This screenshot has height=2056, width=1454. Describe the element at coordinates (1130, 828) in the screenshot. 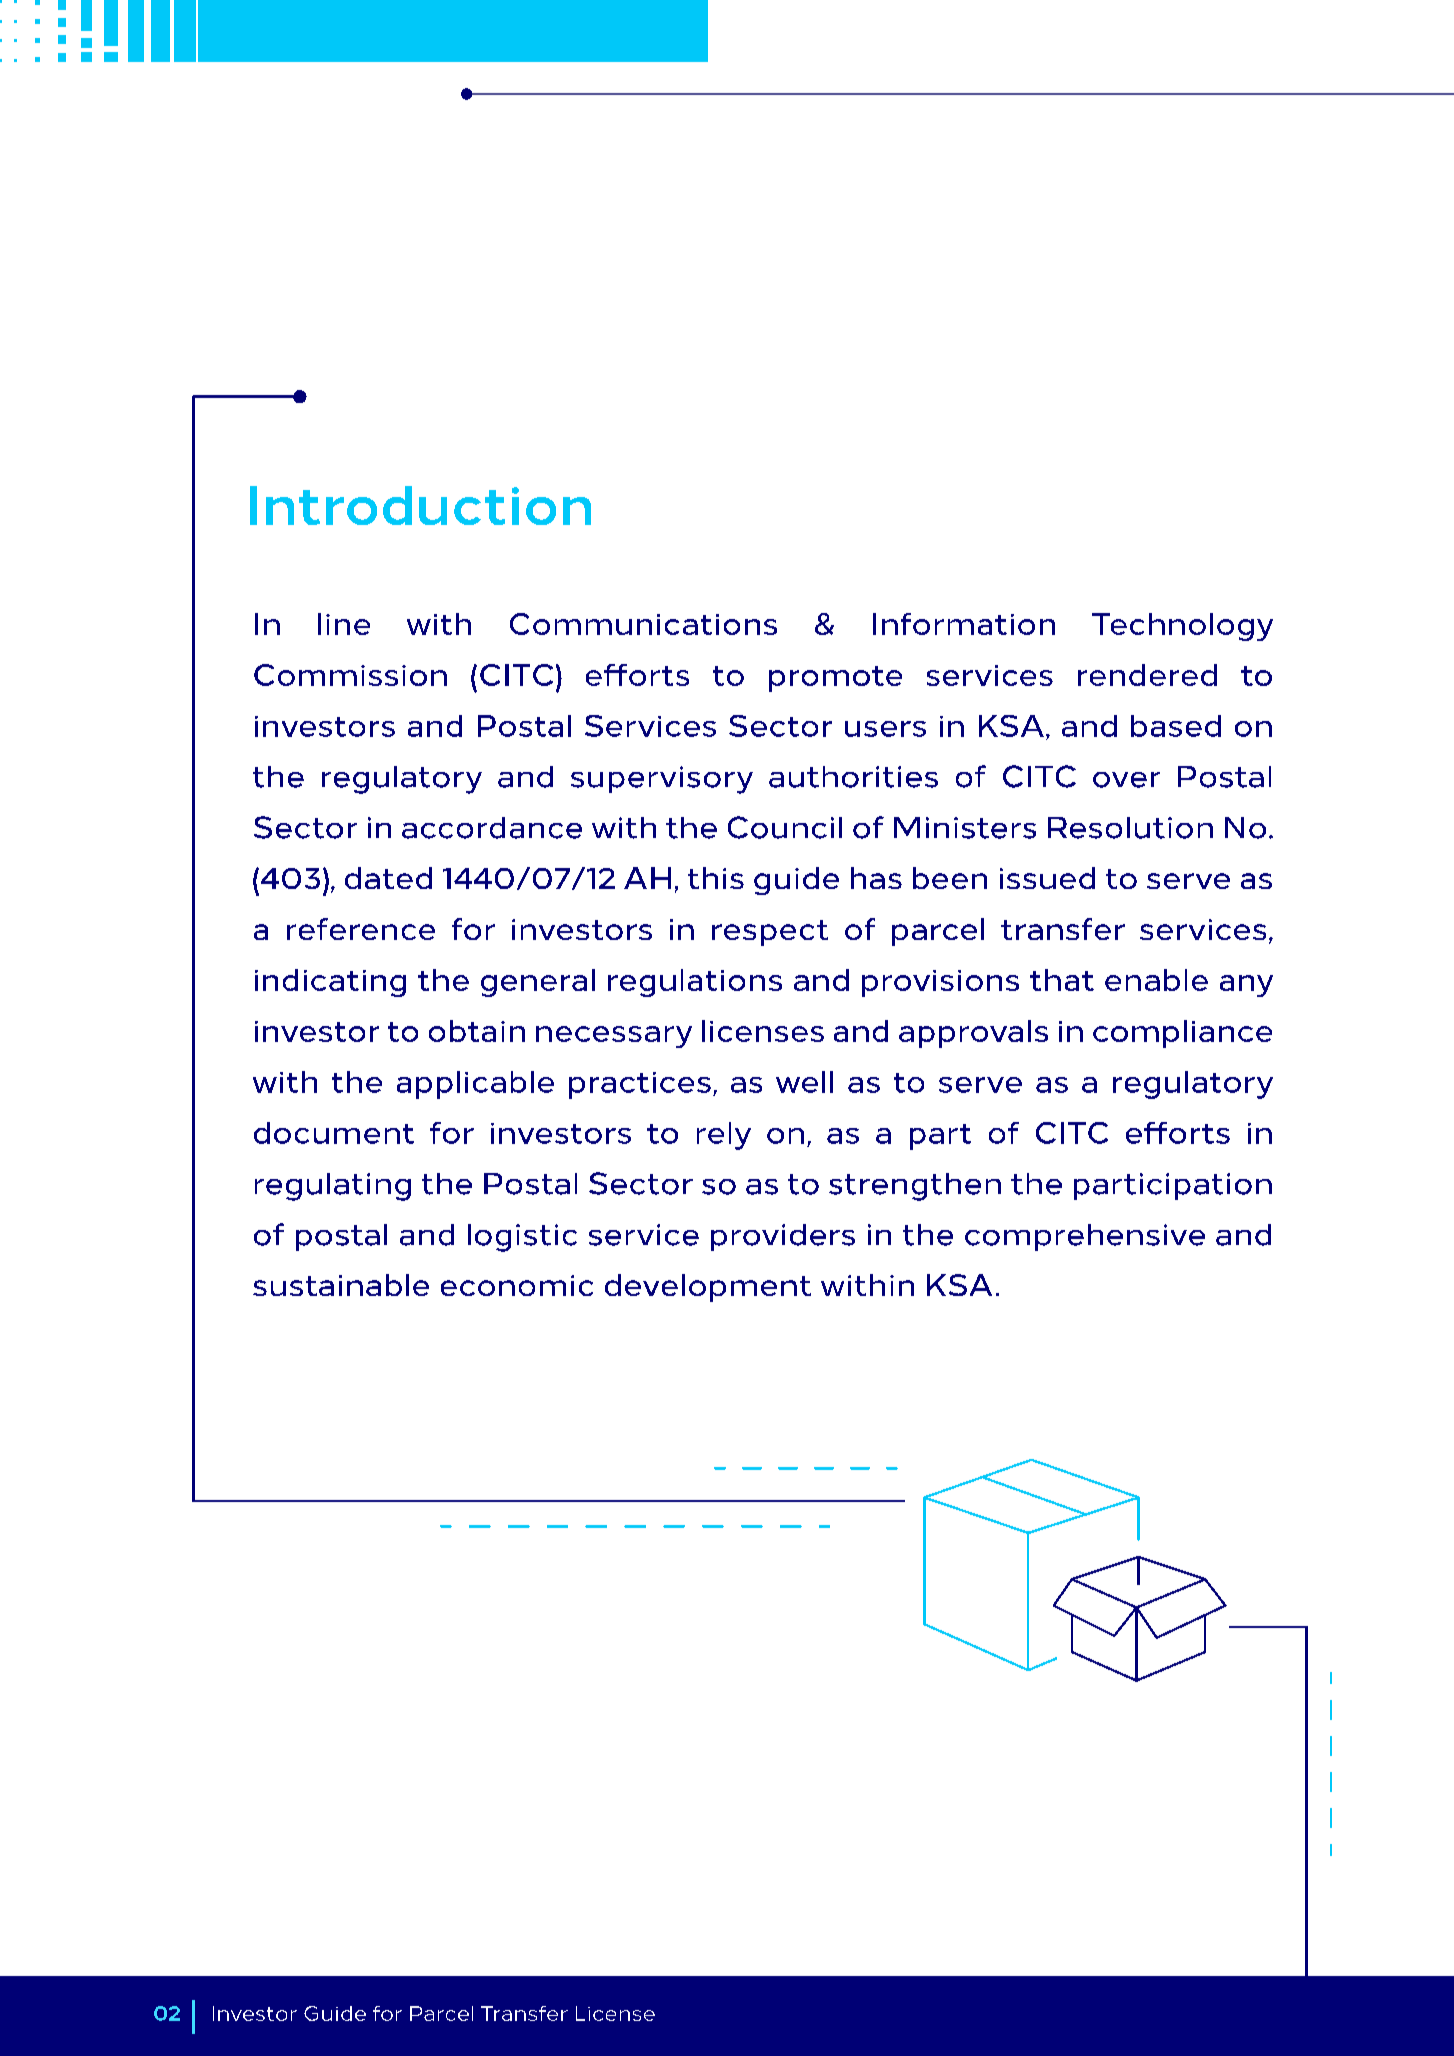

I see `Resolution` at that location.
